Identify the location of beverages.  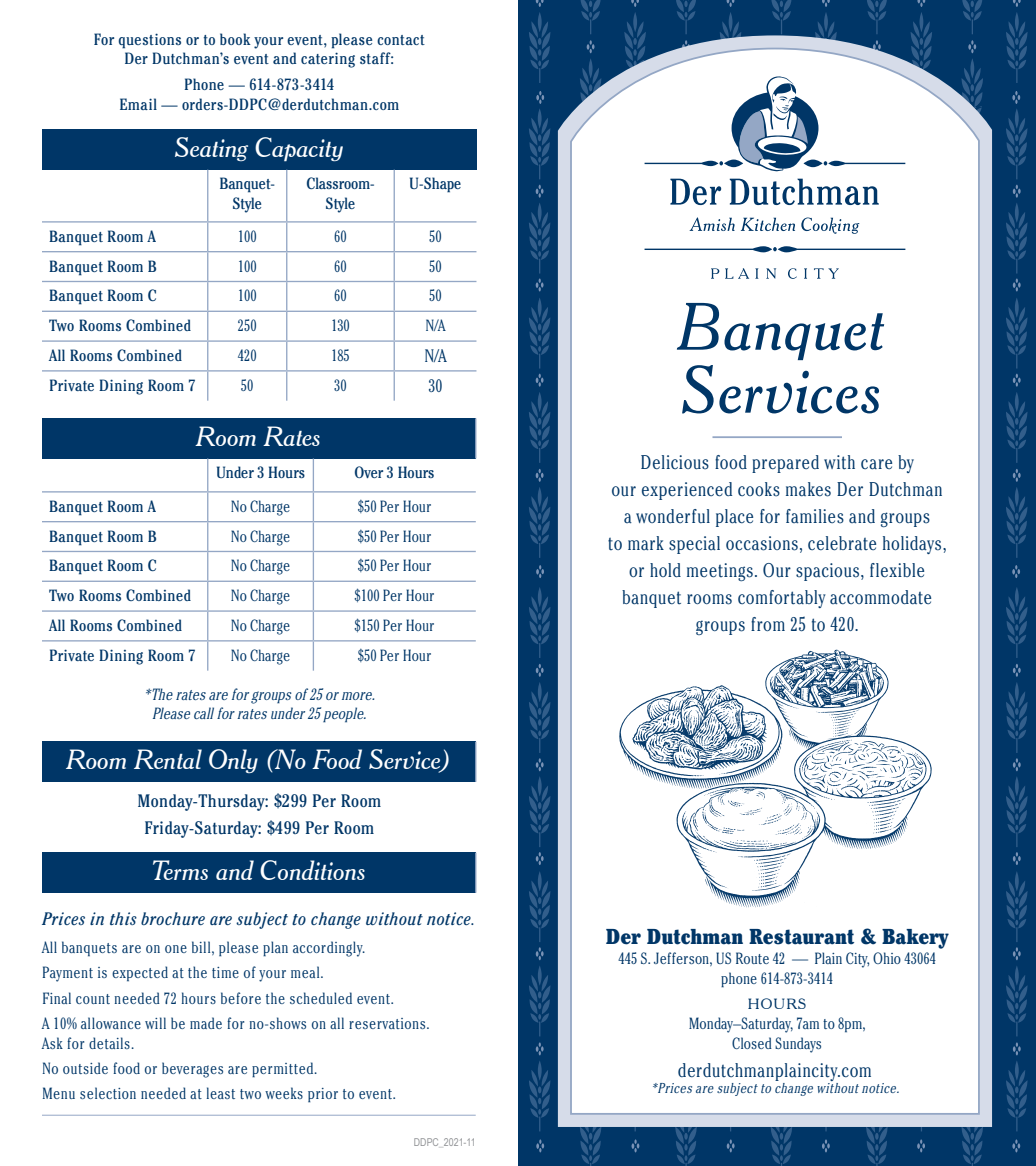
(192, 1070).
